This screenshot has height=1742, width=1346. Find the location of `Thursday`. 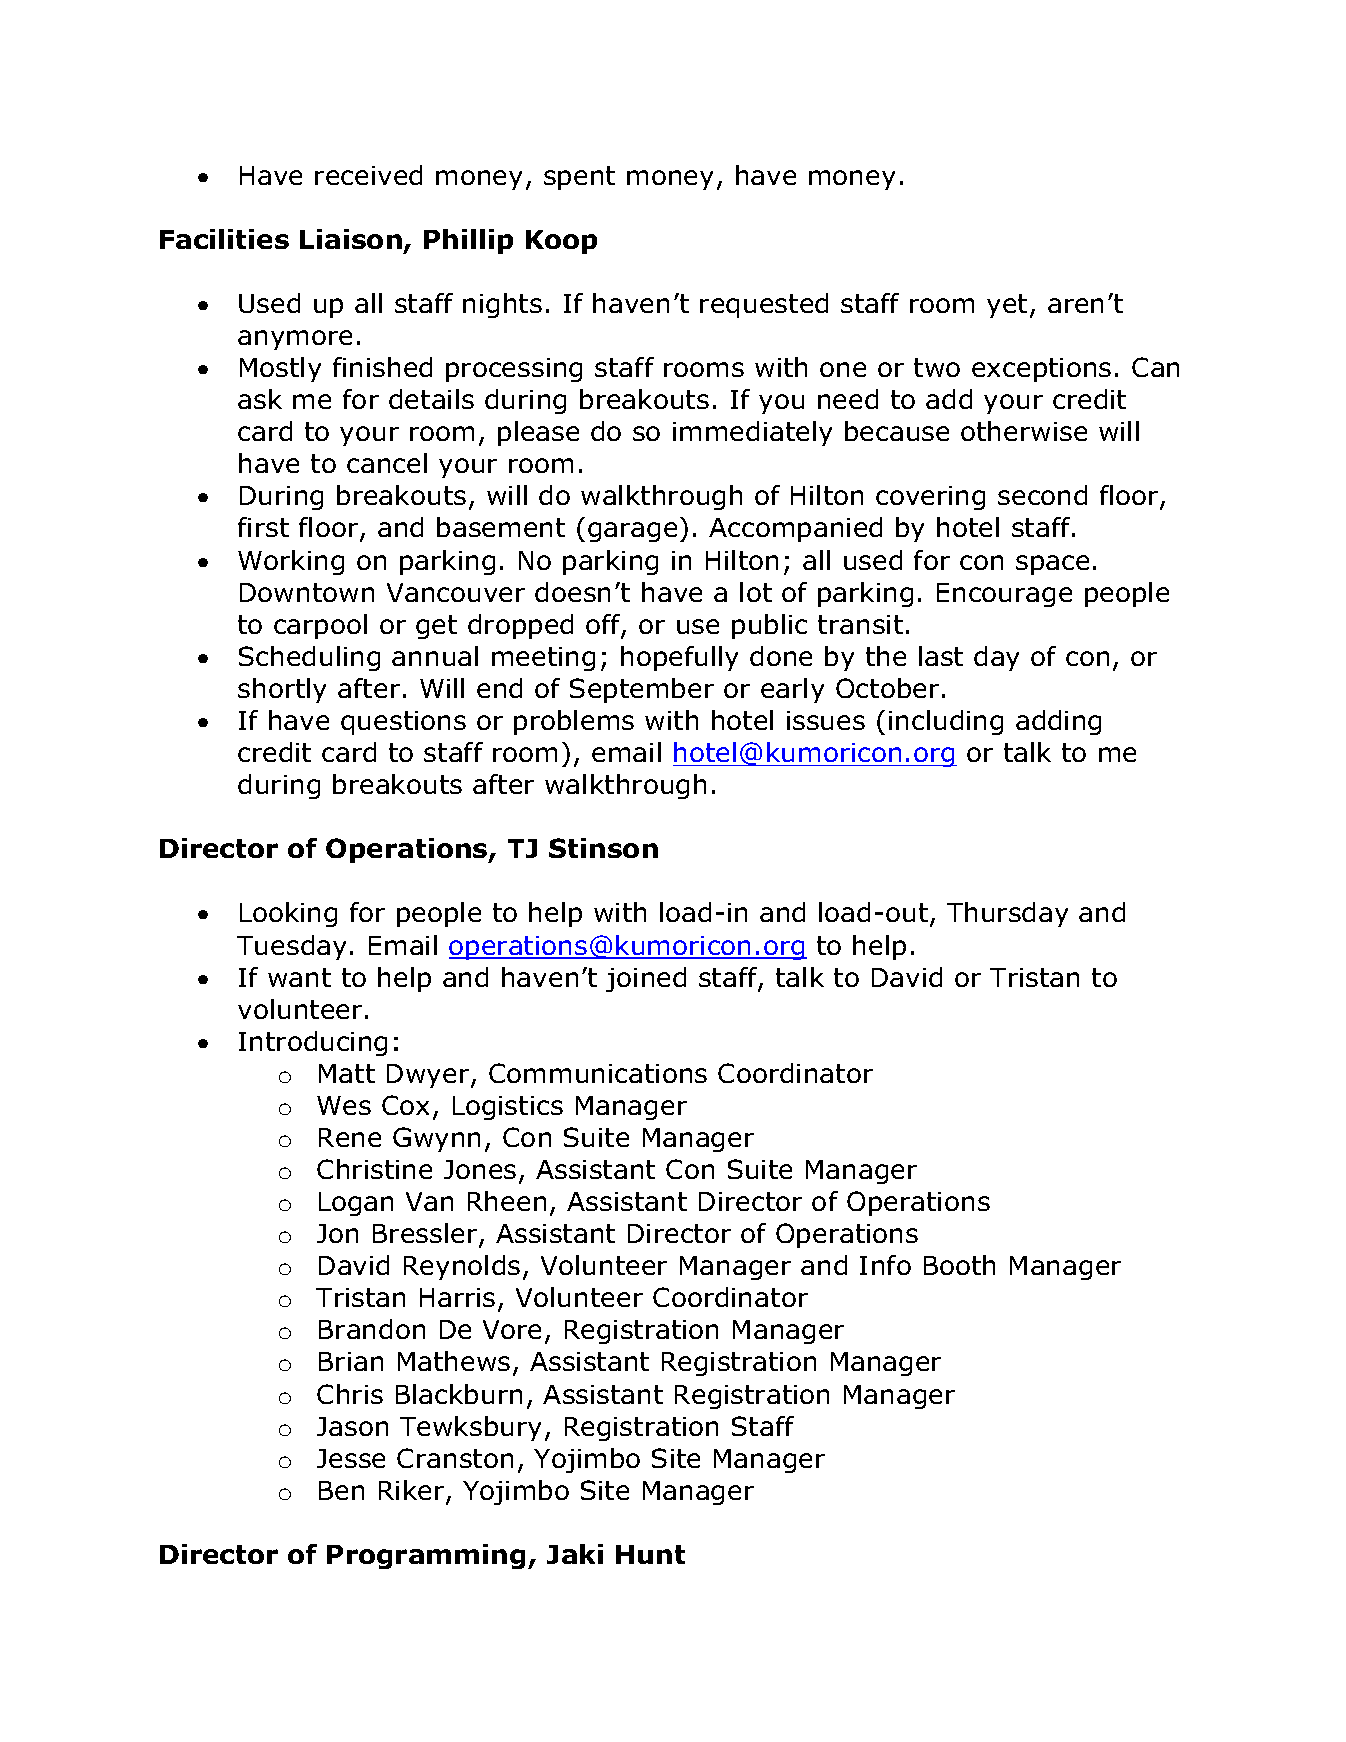

Thursday is located at coordinates (1007, 914).
